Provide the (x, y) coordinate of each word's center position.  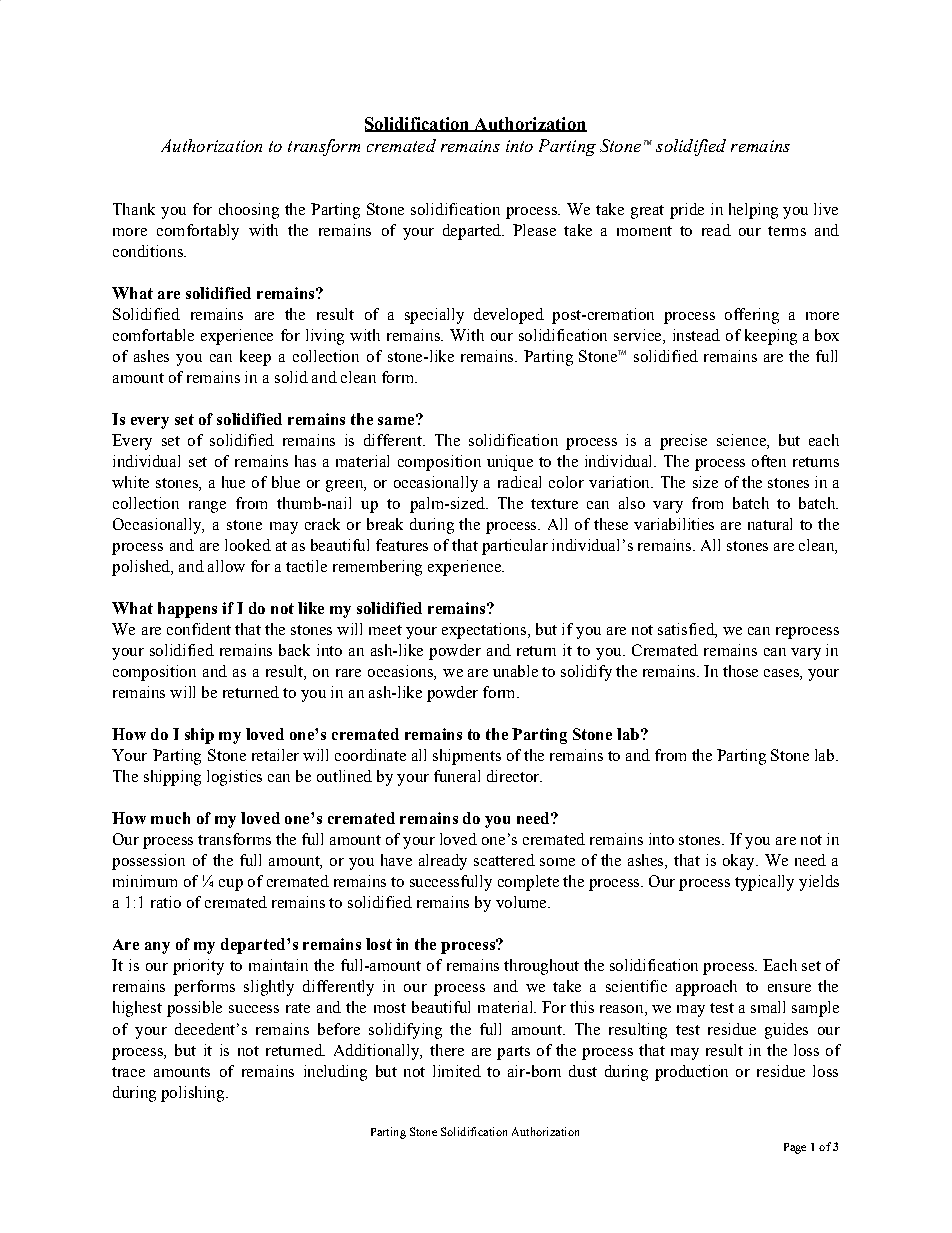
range (207, 507)
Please (534, 230)
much (170, 818)
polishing (194, 1094)
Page (795, 1148)
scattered (504, 860)
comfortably (198, 232)
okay (740, 862)
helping (753, 211)
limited (457, 1071)
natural (770, 524)
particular (515, 547)
